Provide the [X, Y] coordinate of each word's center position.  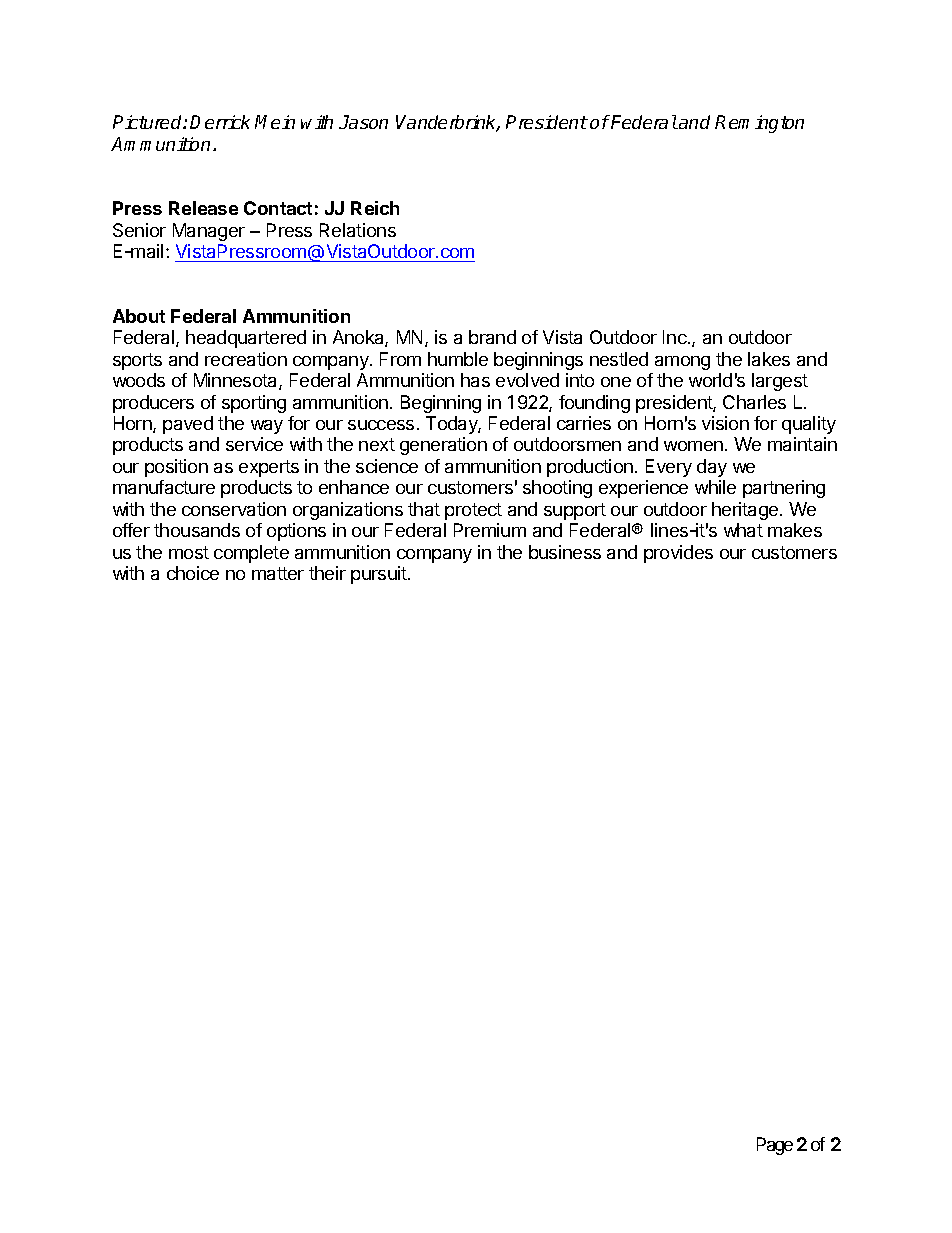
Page [775, 1146]
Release [203, 208]
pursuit [380, 575]
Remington [759, 124]
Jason [363, 122]
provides [678, 554]
